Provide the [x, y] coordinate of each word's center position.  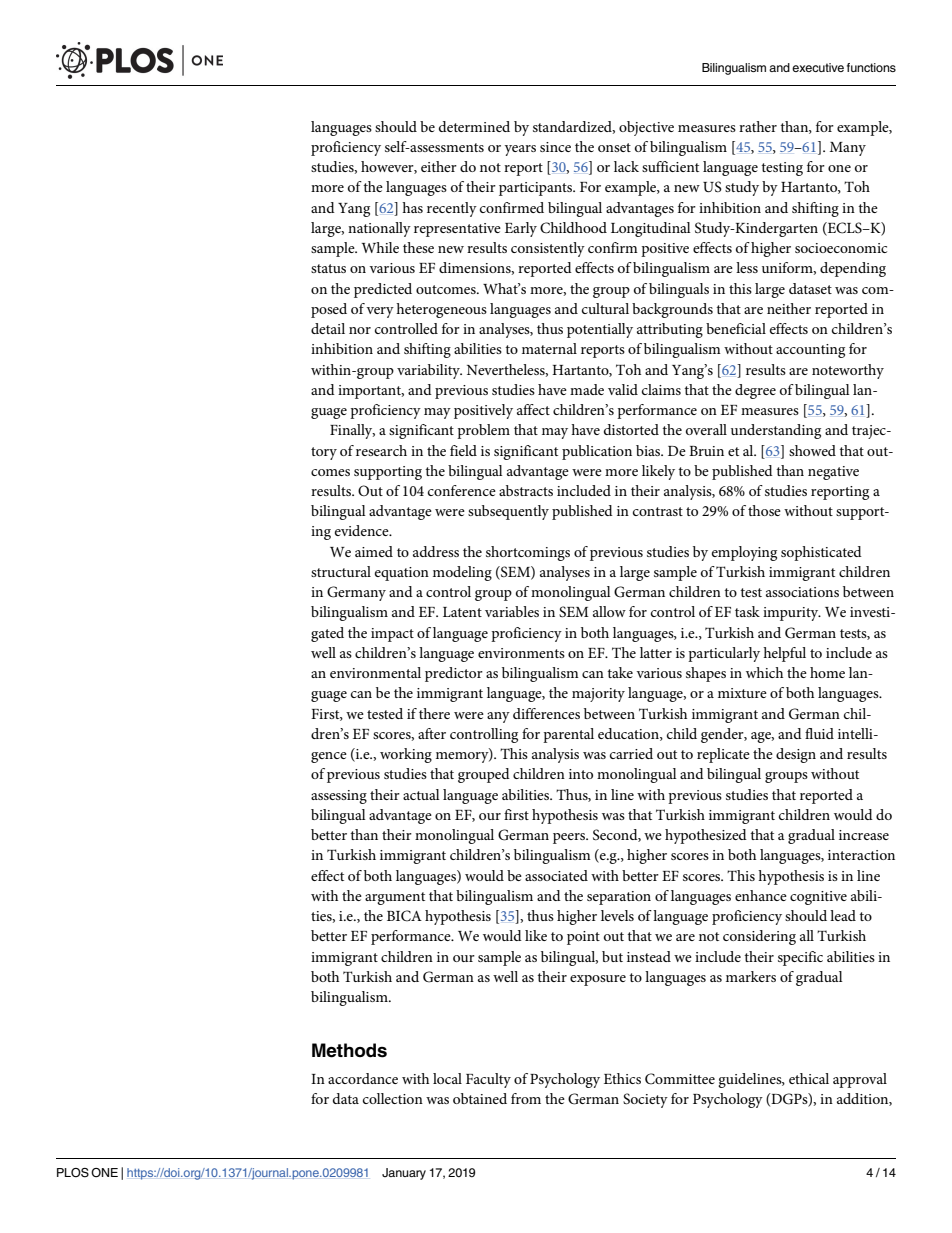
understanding [776, 431]
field [463, 450]
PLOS [73, 1173]
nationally [379, 229]
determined [474, 126]
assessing [339, 797]
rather [758, 126]
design [796, 755]
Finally [352, 431]
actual [421, 794]
